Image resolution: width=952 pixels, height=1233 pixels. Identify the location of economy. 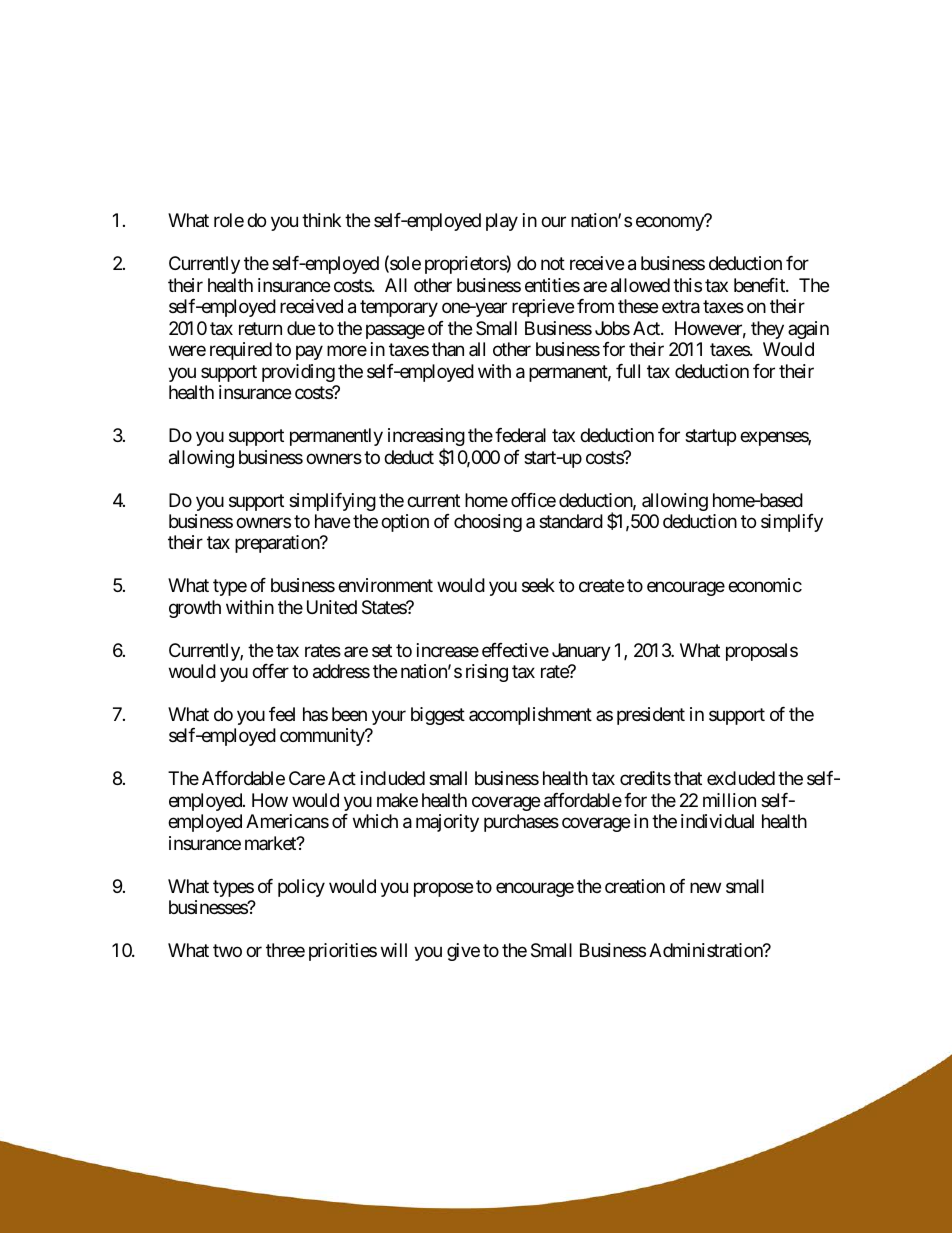
(670, 224).
